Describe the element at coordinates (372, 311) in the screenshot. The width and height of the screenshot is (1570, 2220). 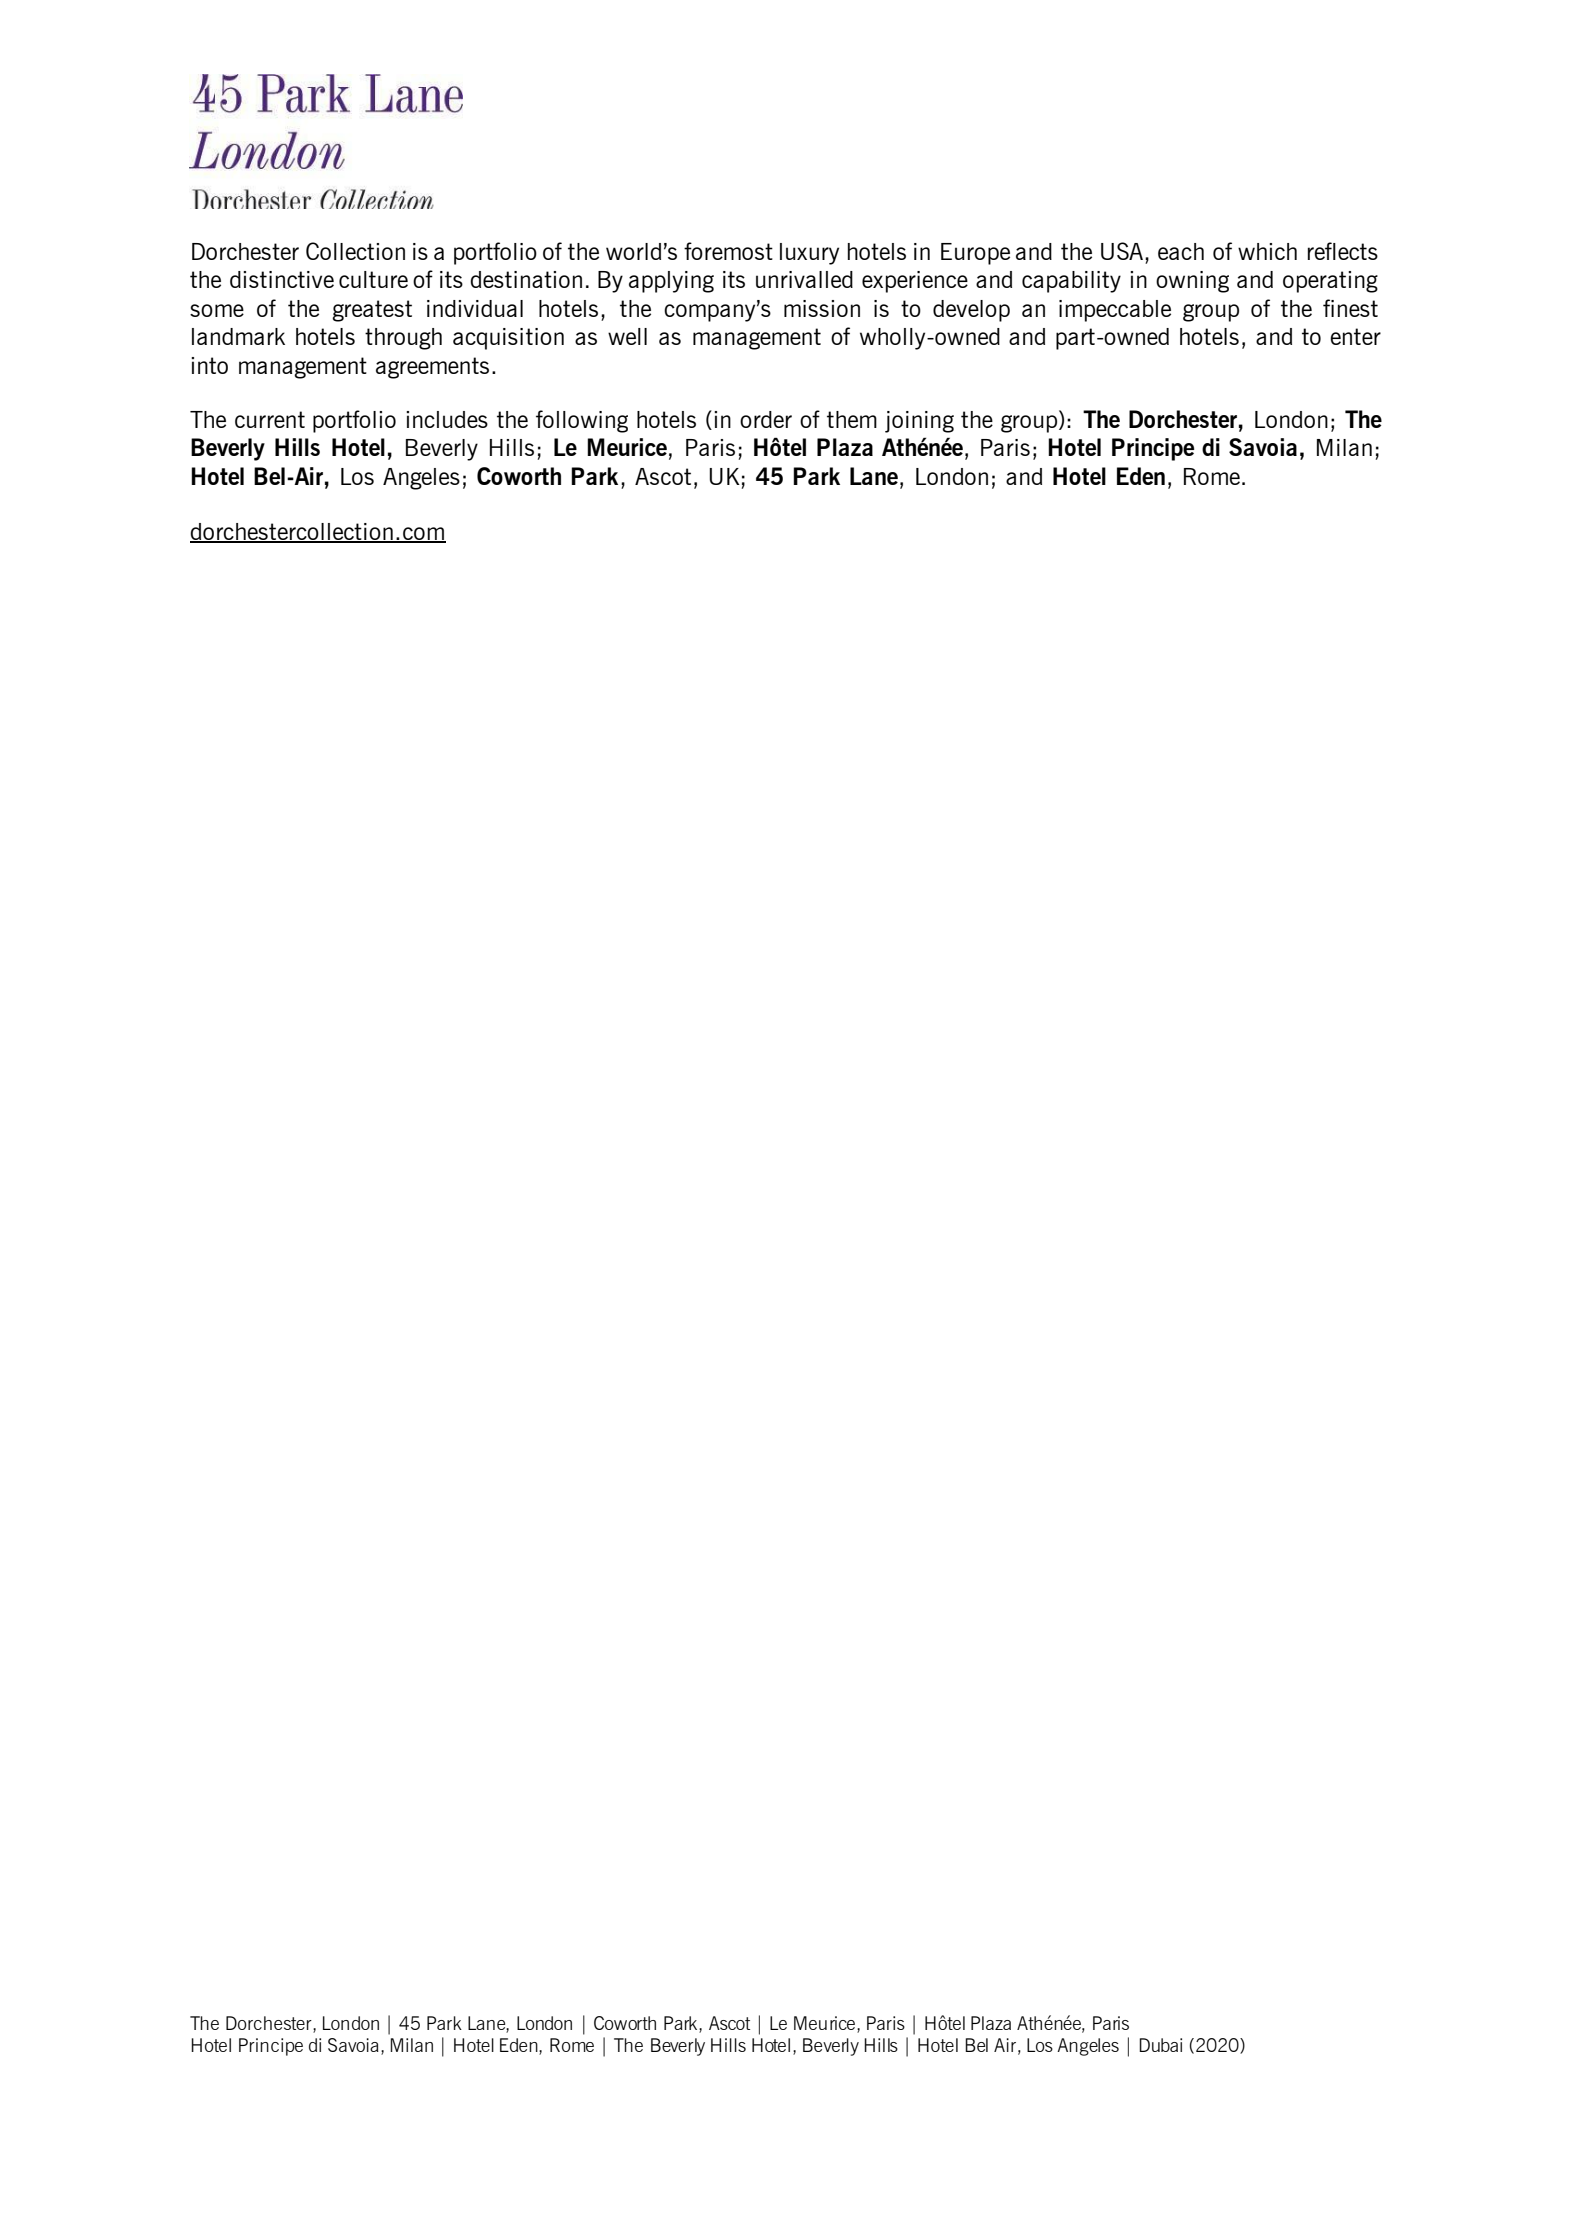
I see `greatest` at that location.
